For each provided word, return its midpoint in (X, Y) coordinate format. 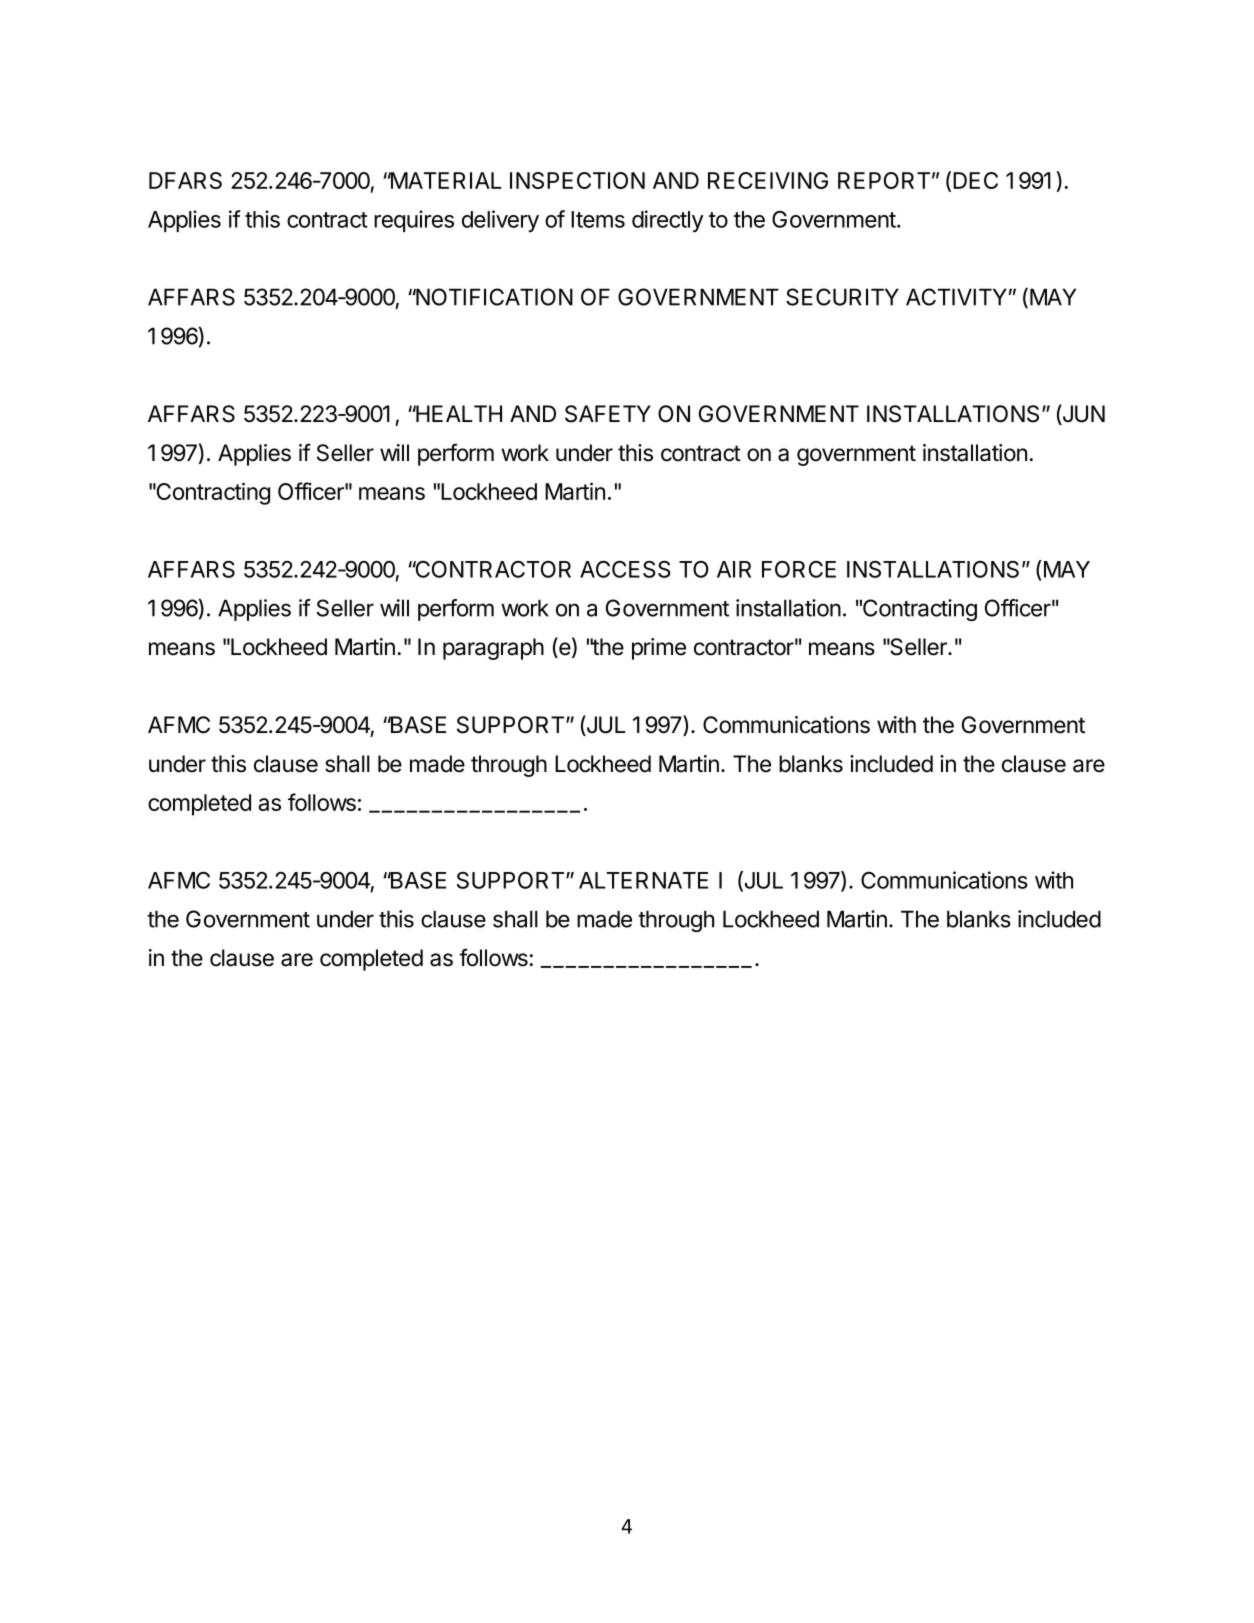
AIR (734, 569)
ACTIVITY (956, 297)
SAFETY (608, 414)
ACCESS (625, 569)
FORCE (799, 569)
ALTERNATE (643, 880)
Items (598, 219)
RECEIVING (768, 180)
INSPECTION (577, 180)
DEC (975, 180)
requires (414, 221)
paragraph (493, 649)
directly (667, 221)
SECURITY (842, 297)
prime (659, 649)
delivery (500, 221)
